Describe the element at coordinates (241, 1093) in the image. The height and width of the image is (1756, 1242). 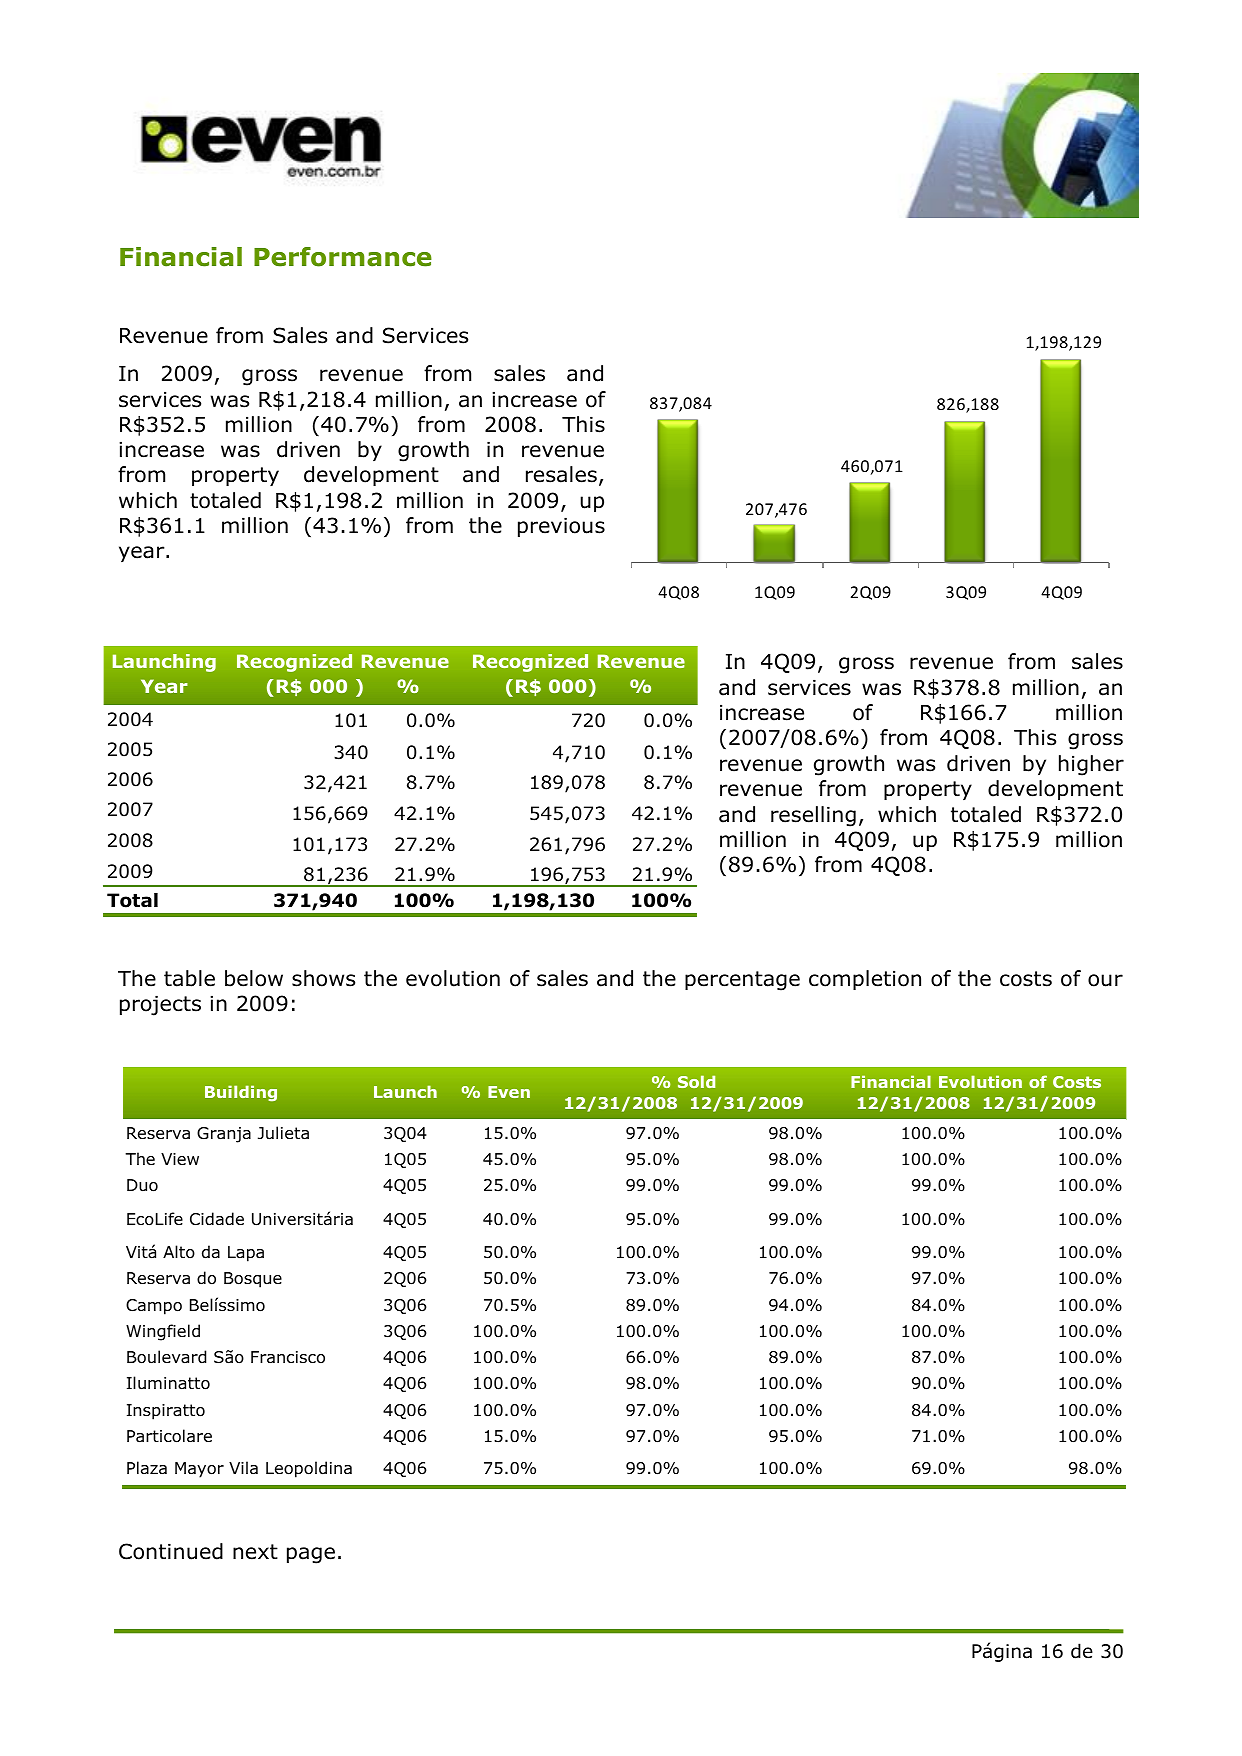
I see `Building` at that location.
